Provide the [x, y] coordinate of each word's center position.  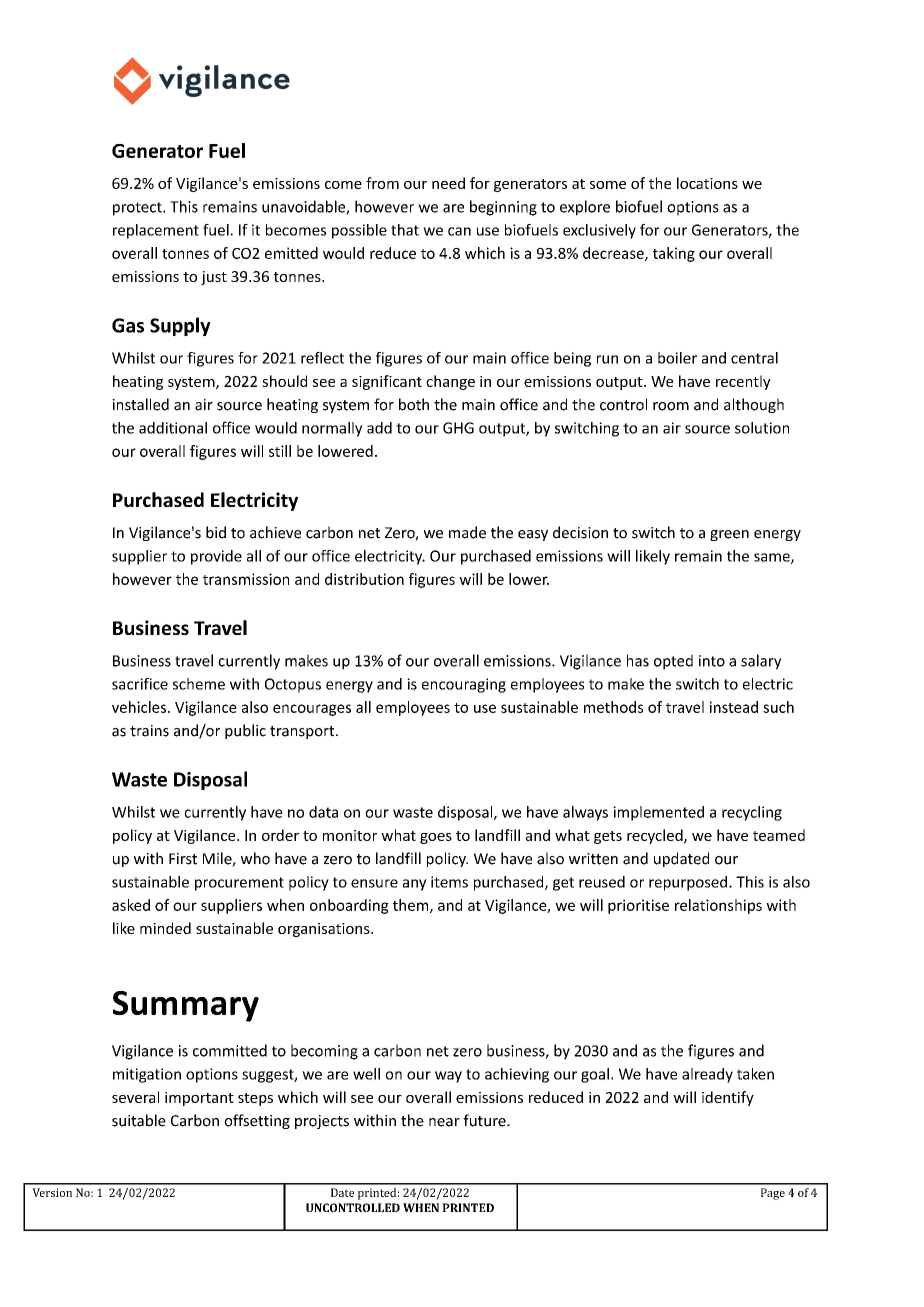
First [183, 859]
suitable [139, 1120]
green [729, 535]
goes [436, 838]
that [405, 230]
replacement [156, 231]
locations [707, 183]
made [467, 532]
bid [216, 532]
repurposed [689, 883]
